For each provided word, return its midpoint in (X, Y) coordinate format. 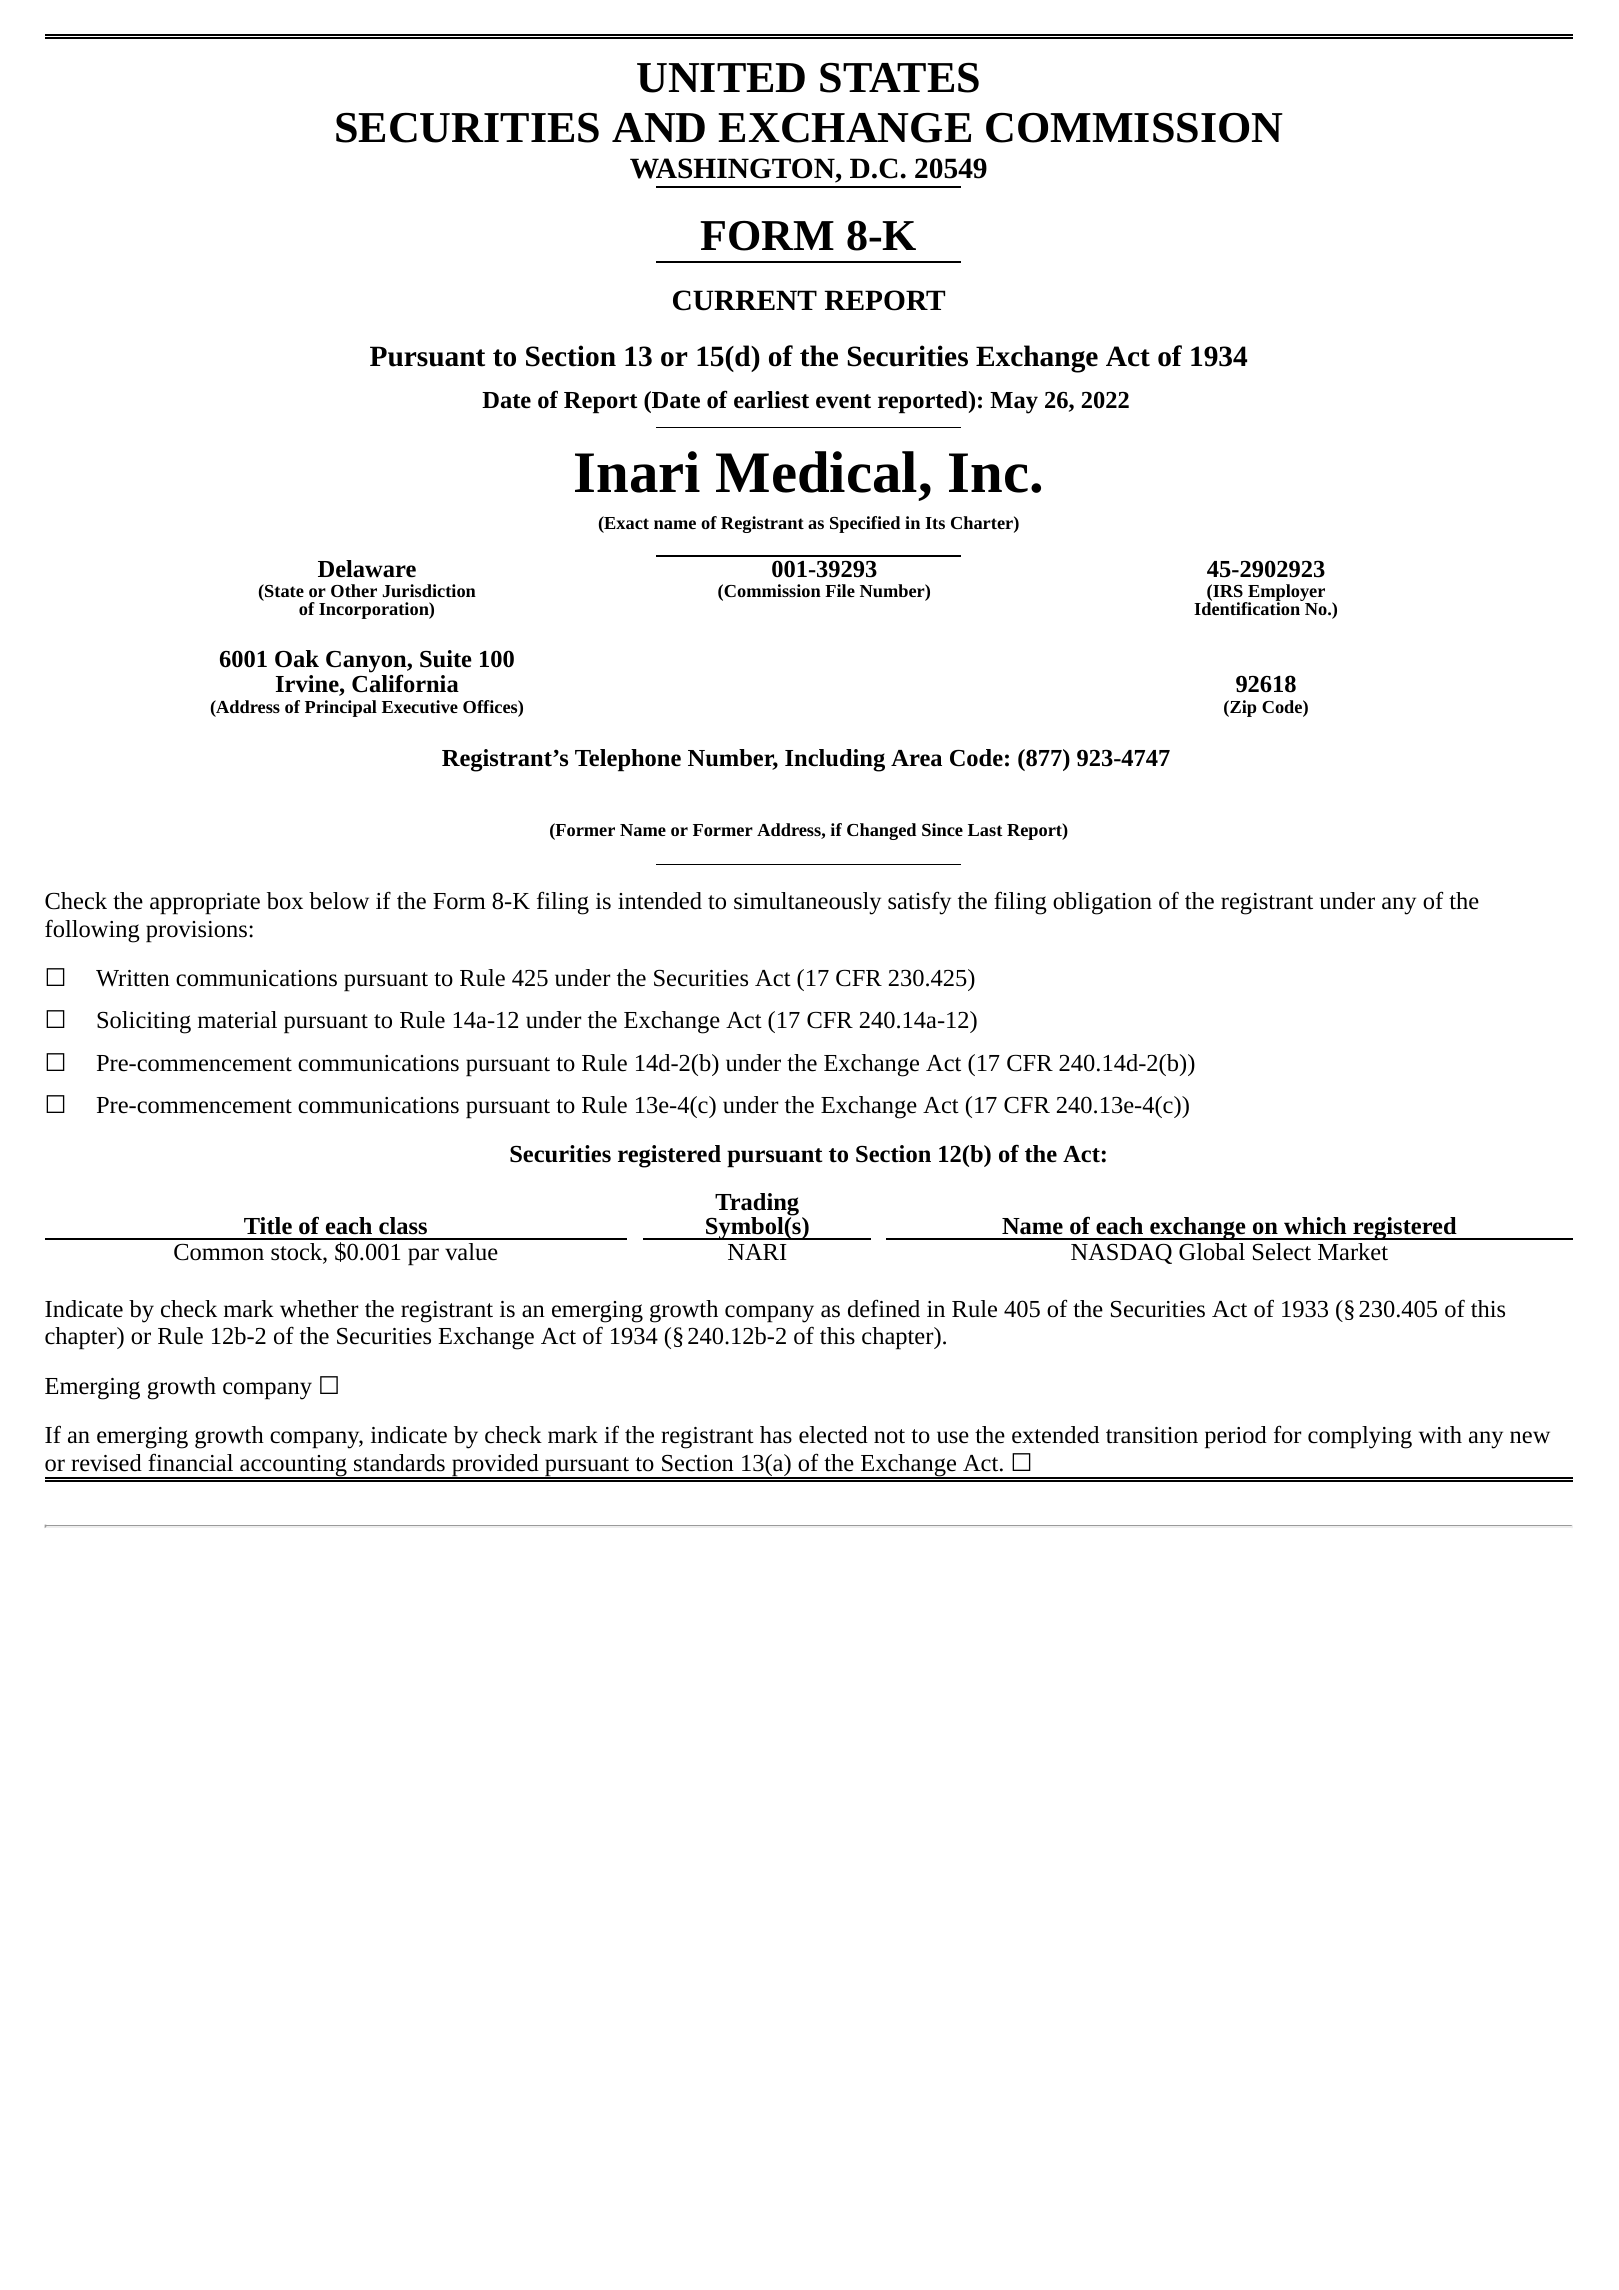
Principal (341, 708)
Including (835, 760)
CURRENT (745, 300)
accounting (293, 1467)
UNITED (721, 78)
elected (833, 1435)
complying (1360, 1437)
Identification (1248, 607)
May (1014, 403)
